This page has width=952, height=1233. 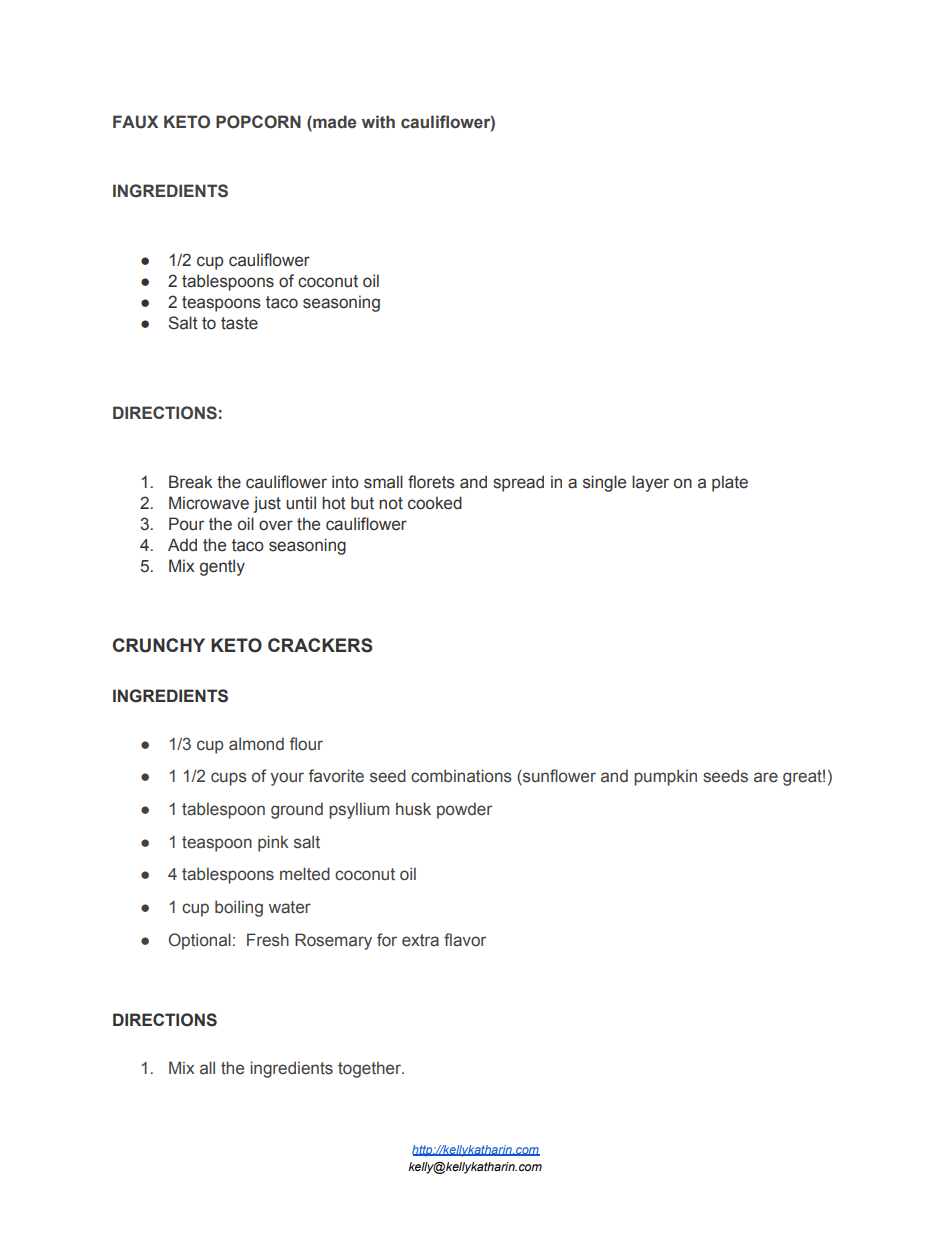 What do you see at coordinates (371, 1069) in the page?
I see `together` at bounding box center [371, 1069].
